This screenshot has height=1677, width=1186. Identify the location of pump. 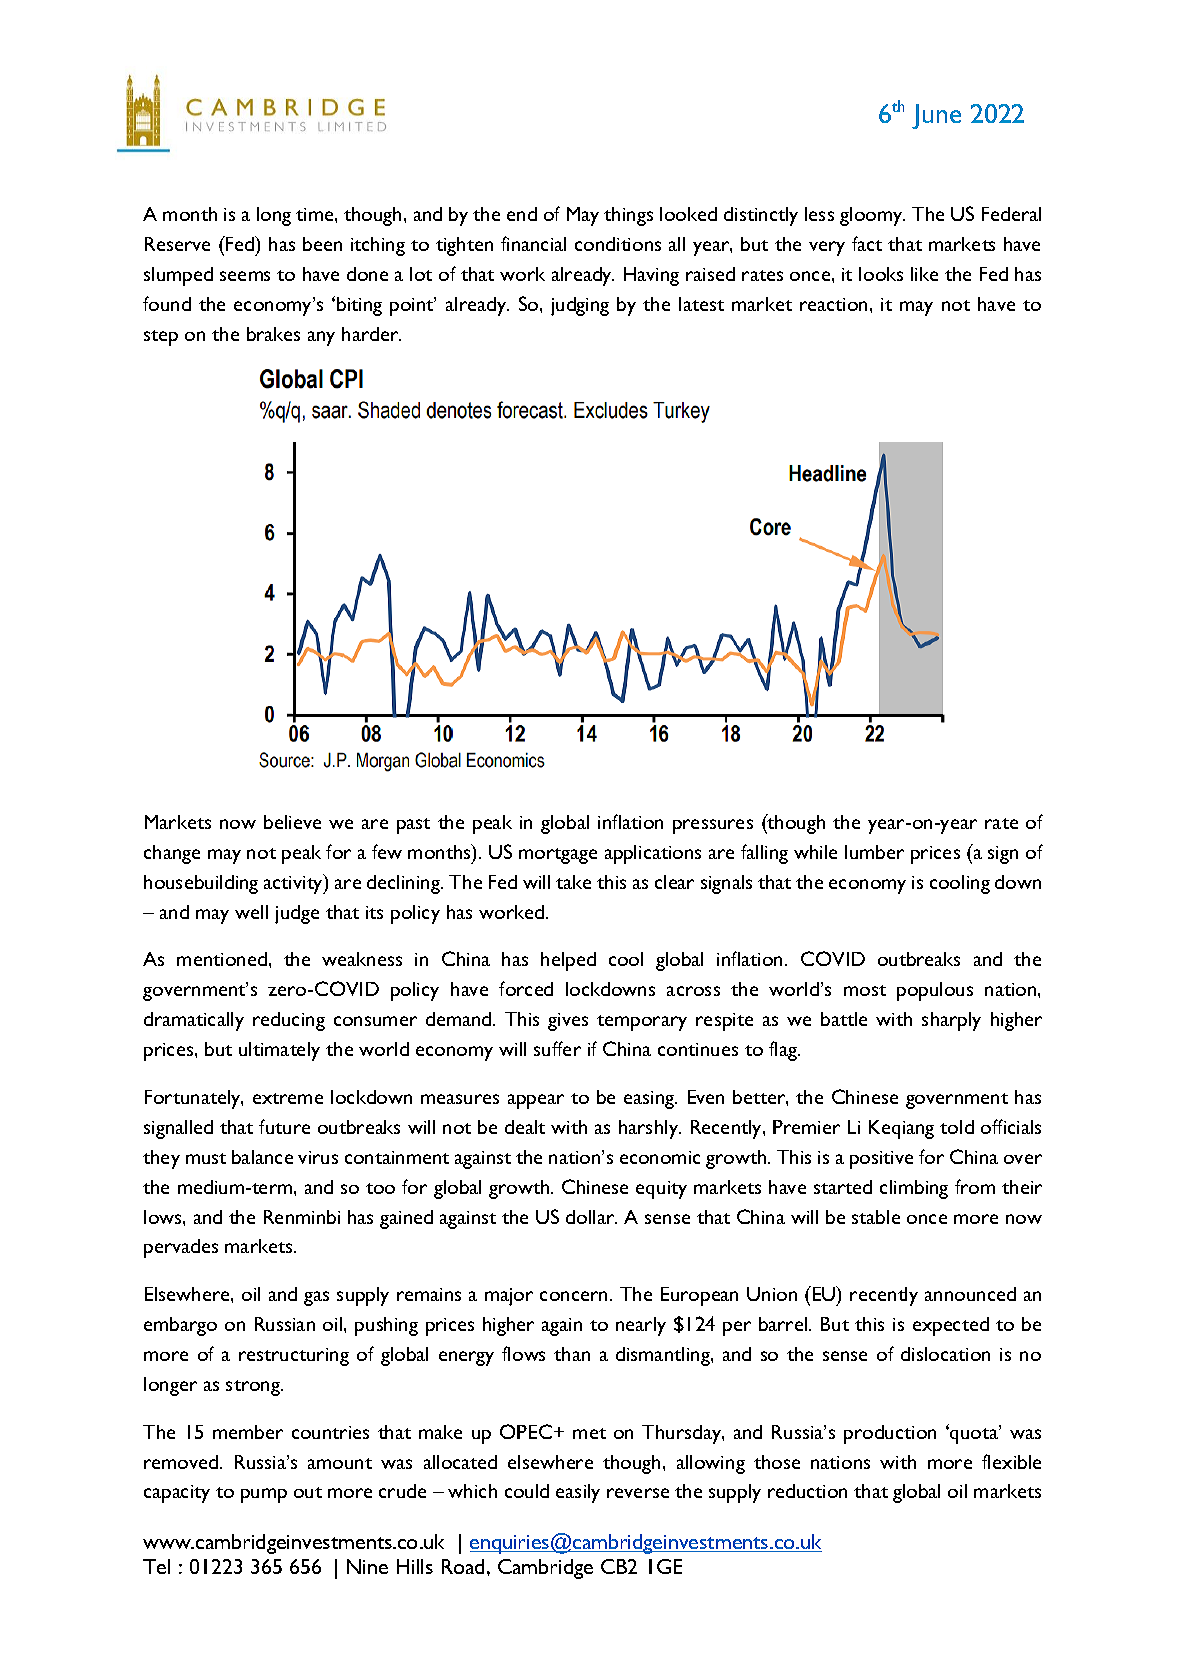
(264, 1495).
